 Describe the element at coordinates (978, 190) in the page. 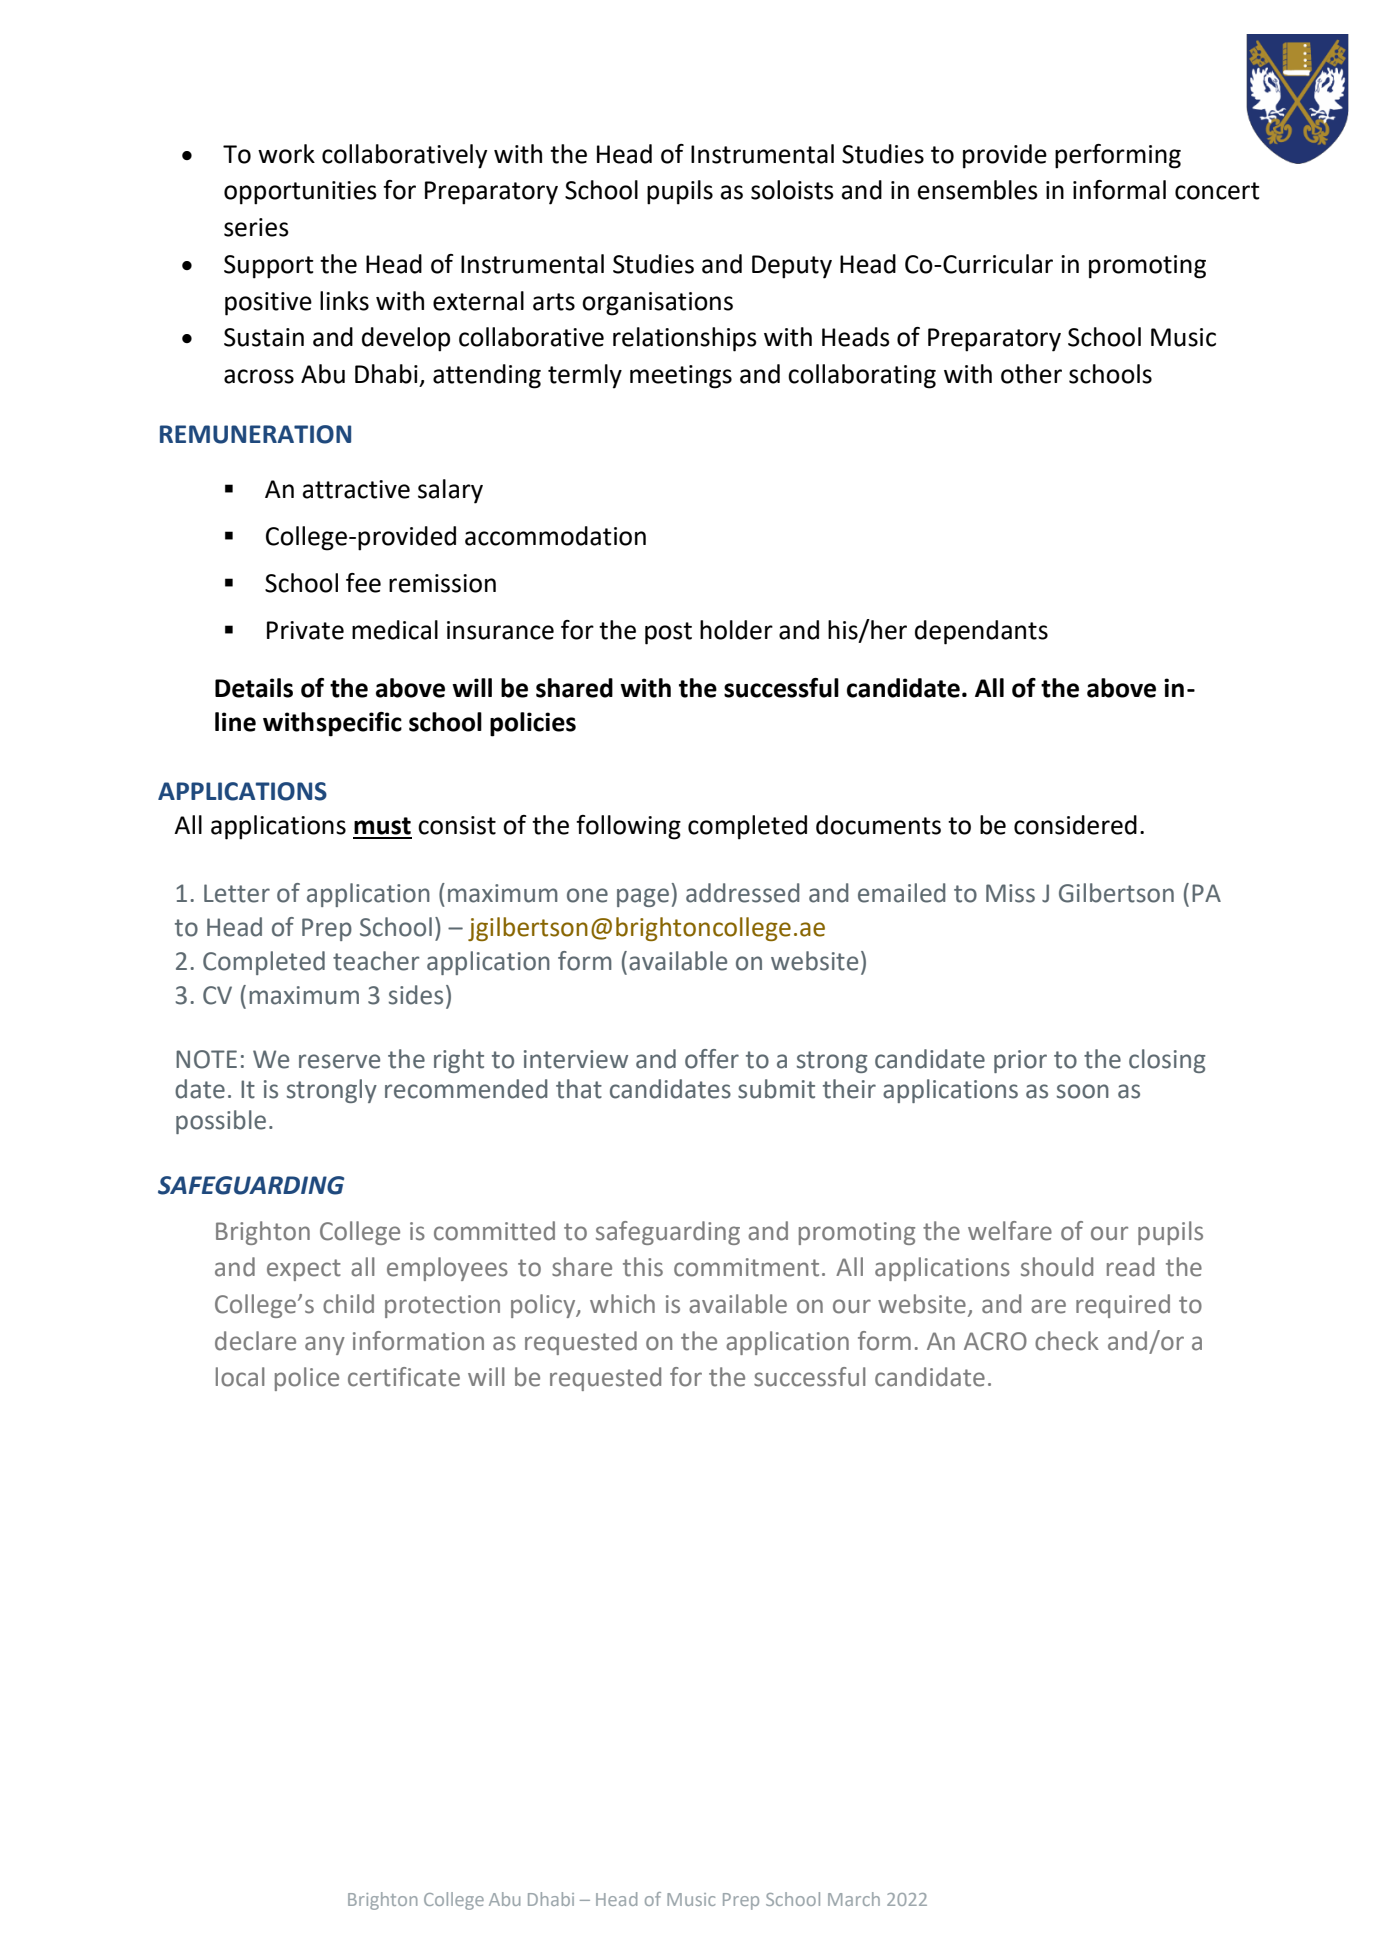

I see `ensembles` at that location.
